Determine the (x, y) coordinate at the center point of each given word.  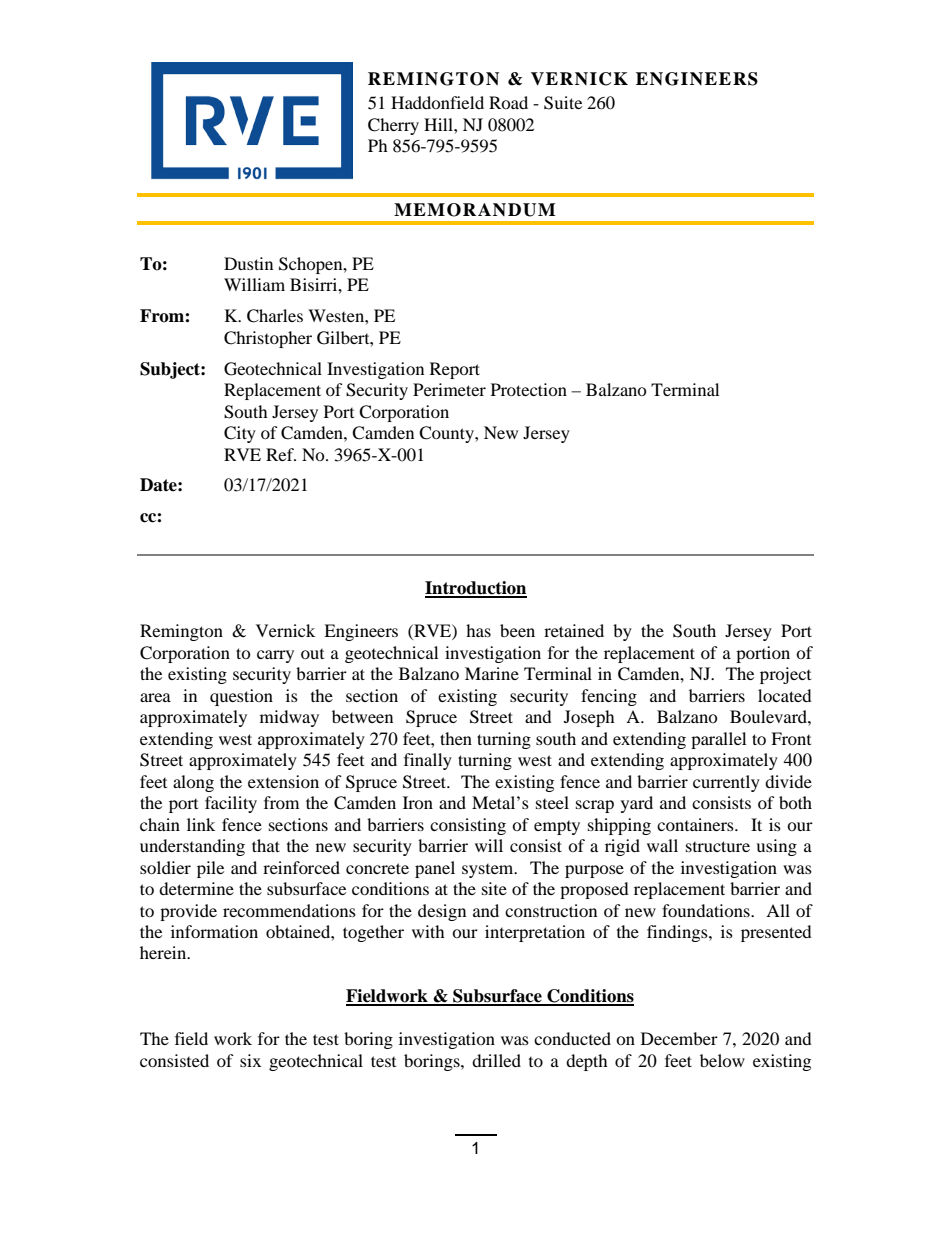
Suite (563, 103)
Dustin (248, 263)
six (250, 1060)
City (240, 434)
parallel (718, 740)
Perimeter (449, 389)
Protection (529, 389)
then (456, 738)
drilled (496, 1060)
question (241, 697)
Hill (439, 124)
